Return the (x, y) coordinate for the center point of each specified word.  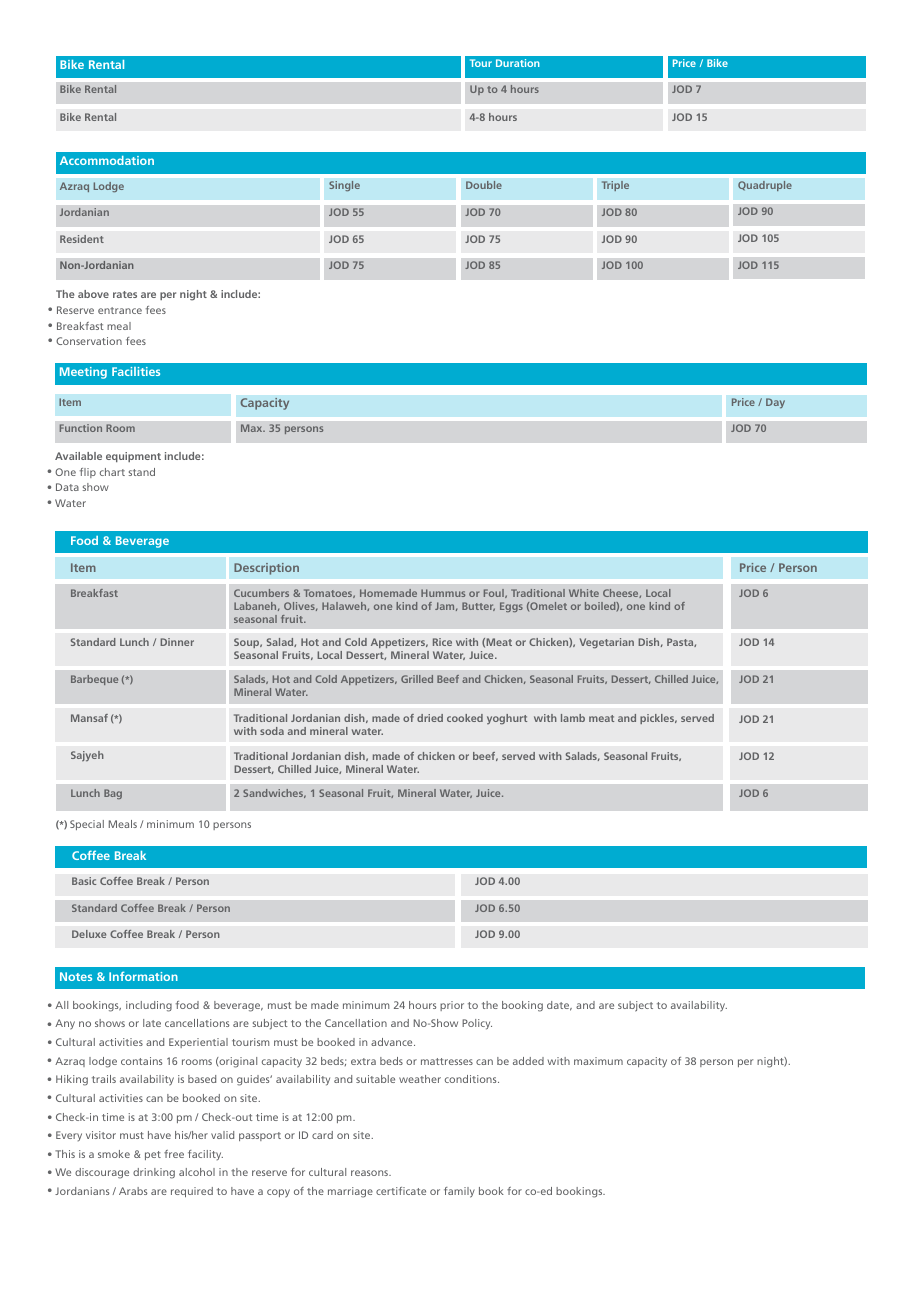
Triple (615, 186)
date (559, 1006)
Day (775, 403)
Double (484, 185)
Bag (113, 794)
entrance (120, 310)
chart (112, 472)
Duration (518, 63)
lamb (573, 718)
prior (452, 1006)
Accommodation (107, 160)
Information (143, 976)
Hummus (443, 593)
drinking (154, 1173)
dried (430, 718)
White (584, 593)
